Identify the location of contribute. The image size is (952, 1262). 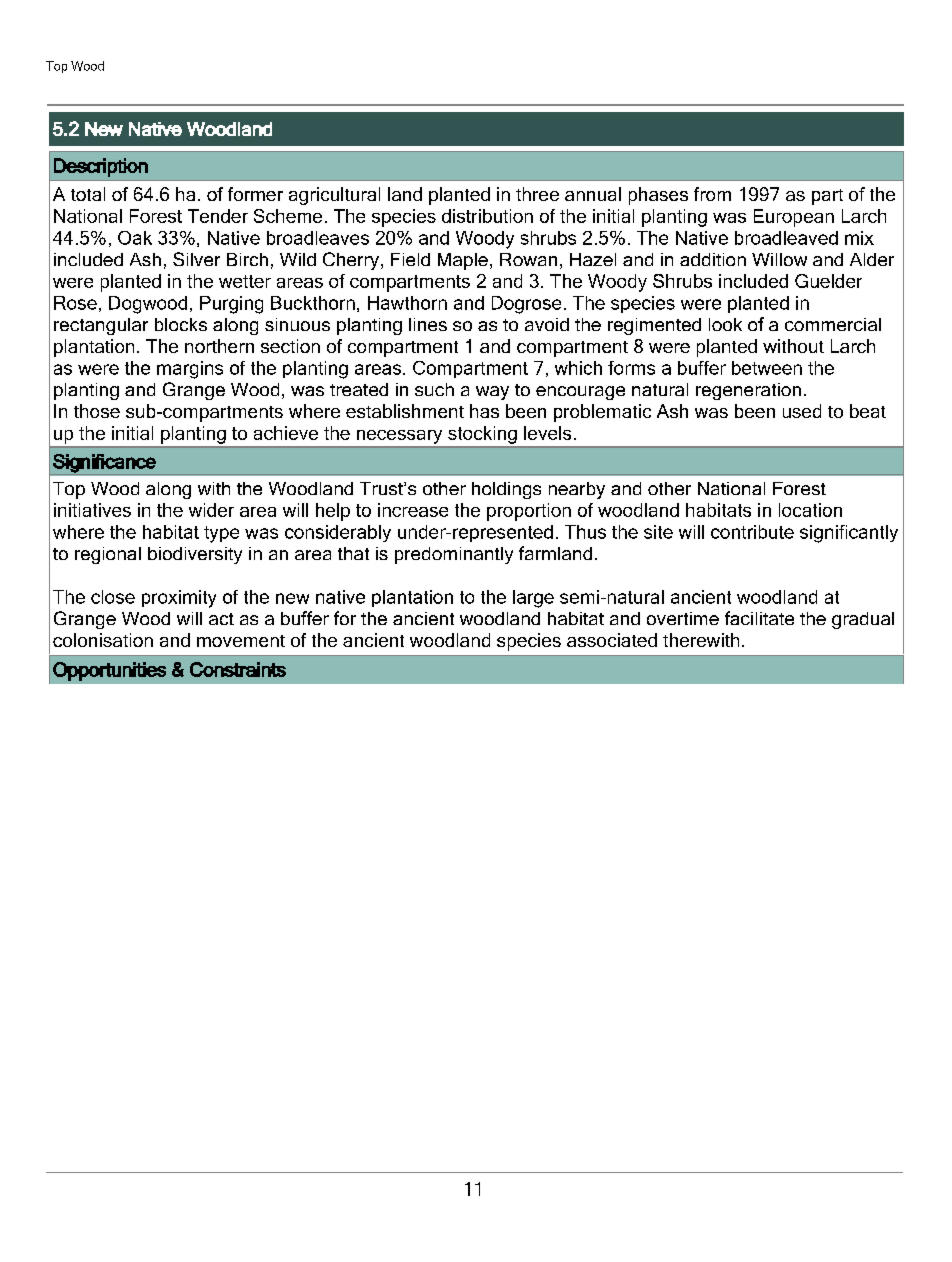
(752, 532).
